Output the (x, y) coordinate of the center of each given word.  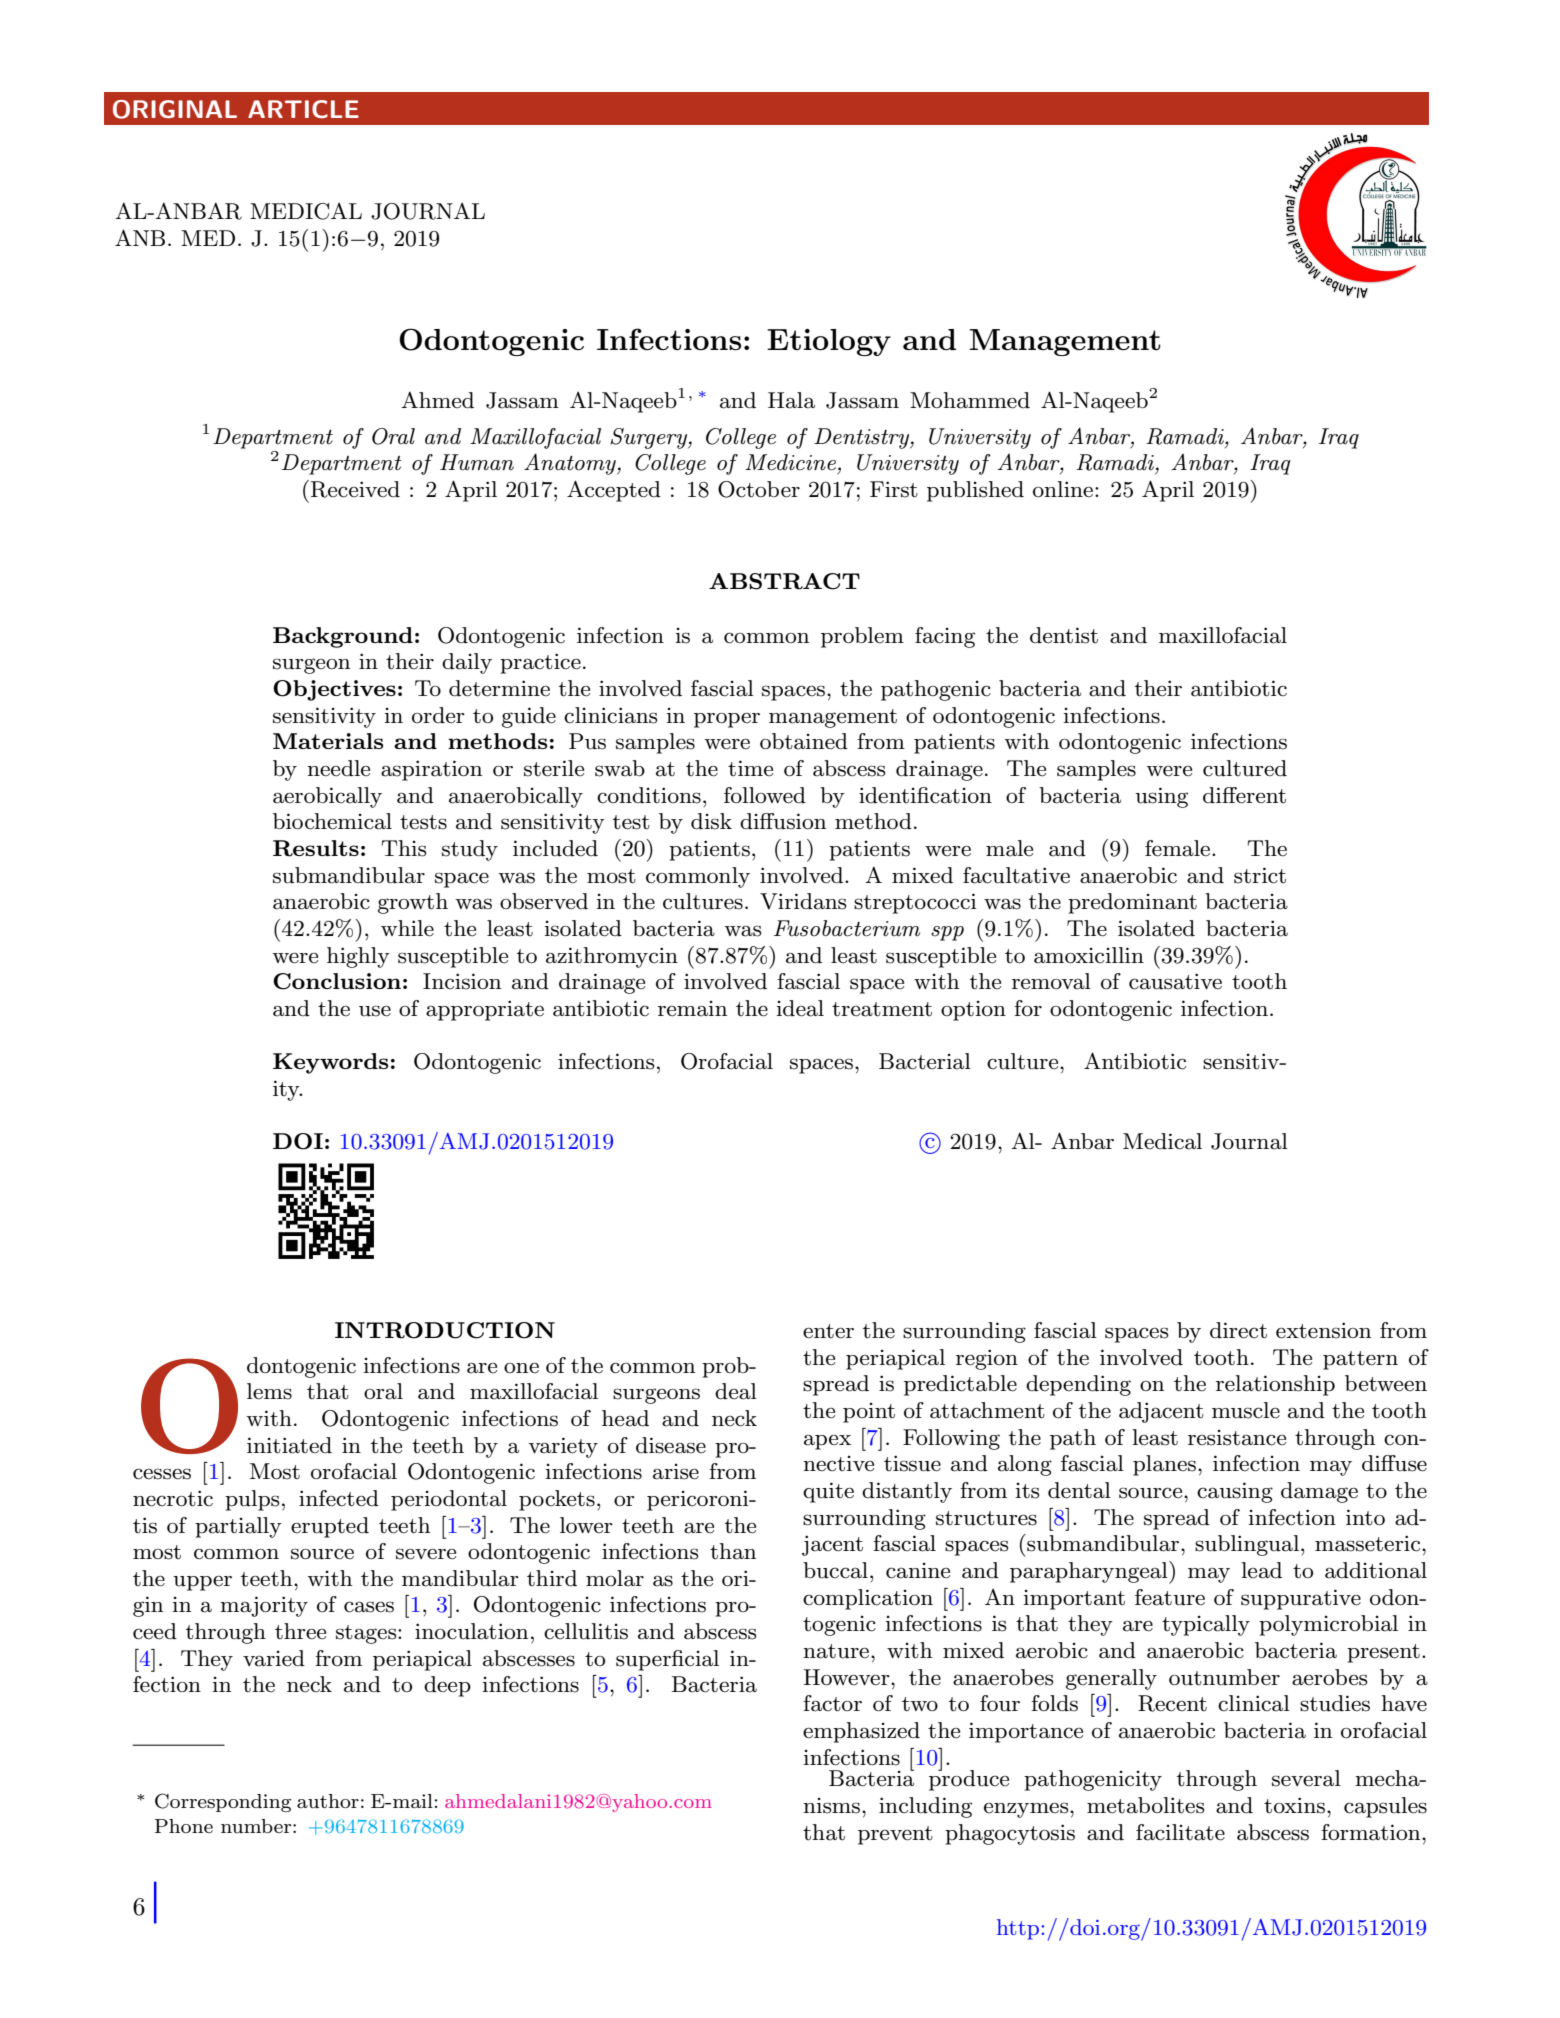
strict (1260, 875)
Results (316, 848)
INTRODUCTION (445, 1330)
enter (828, 1331)
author (328, 1801)
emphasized (861, 1732)
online (1063, 489)
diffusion (783, 821)
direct (1238, 1330)
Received (355, 489)
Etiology (829, 342)
